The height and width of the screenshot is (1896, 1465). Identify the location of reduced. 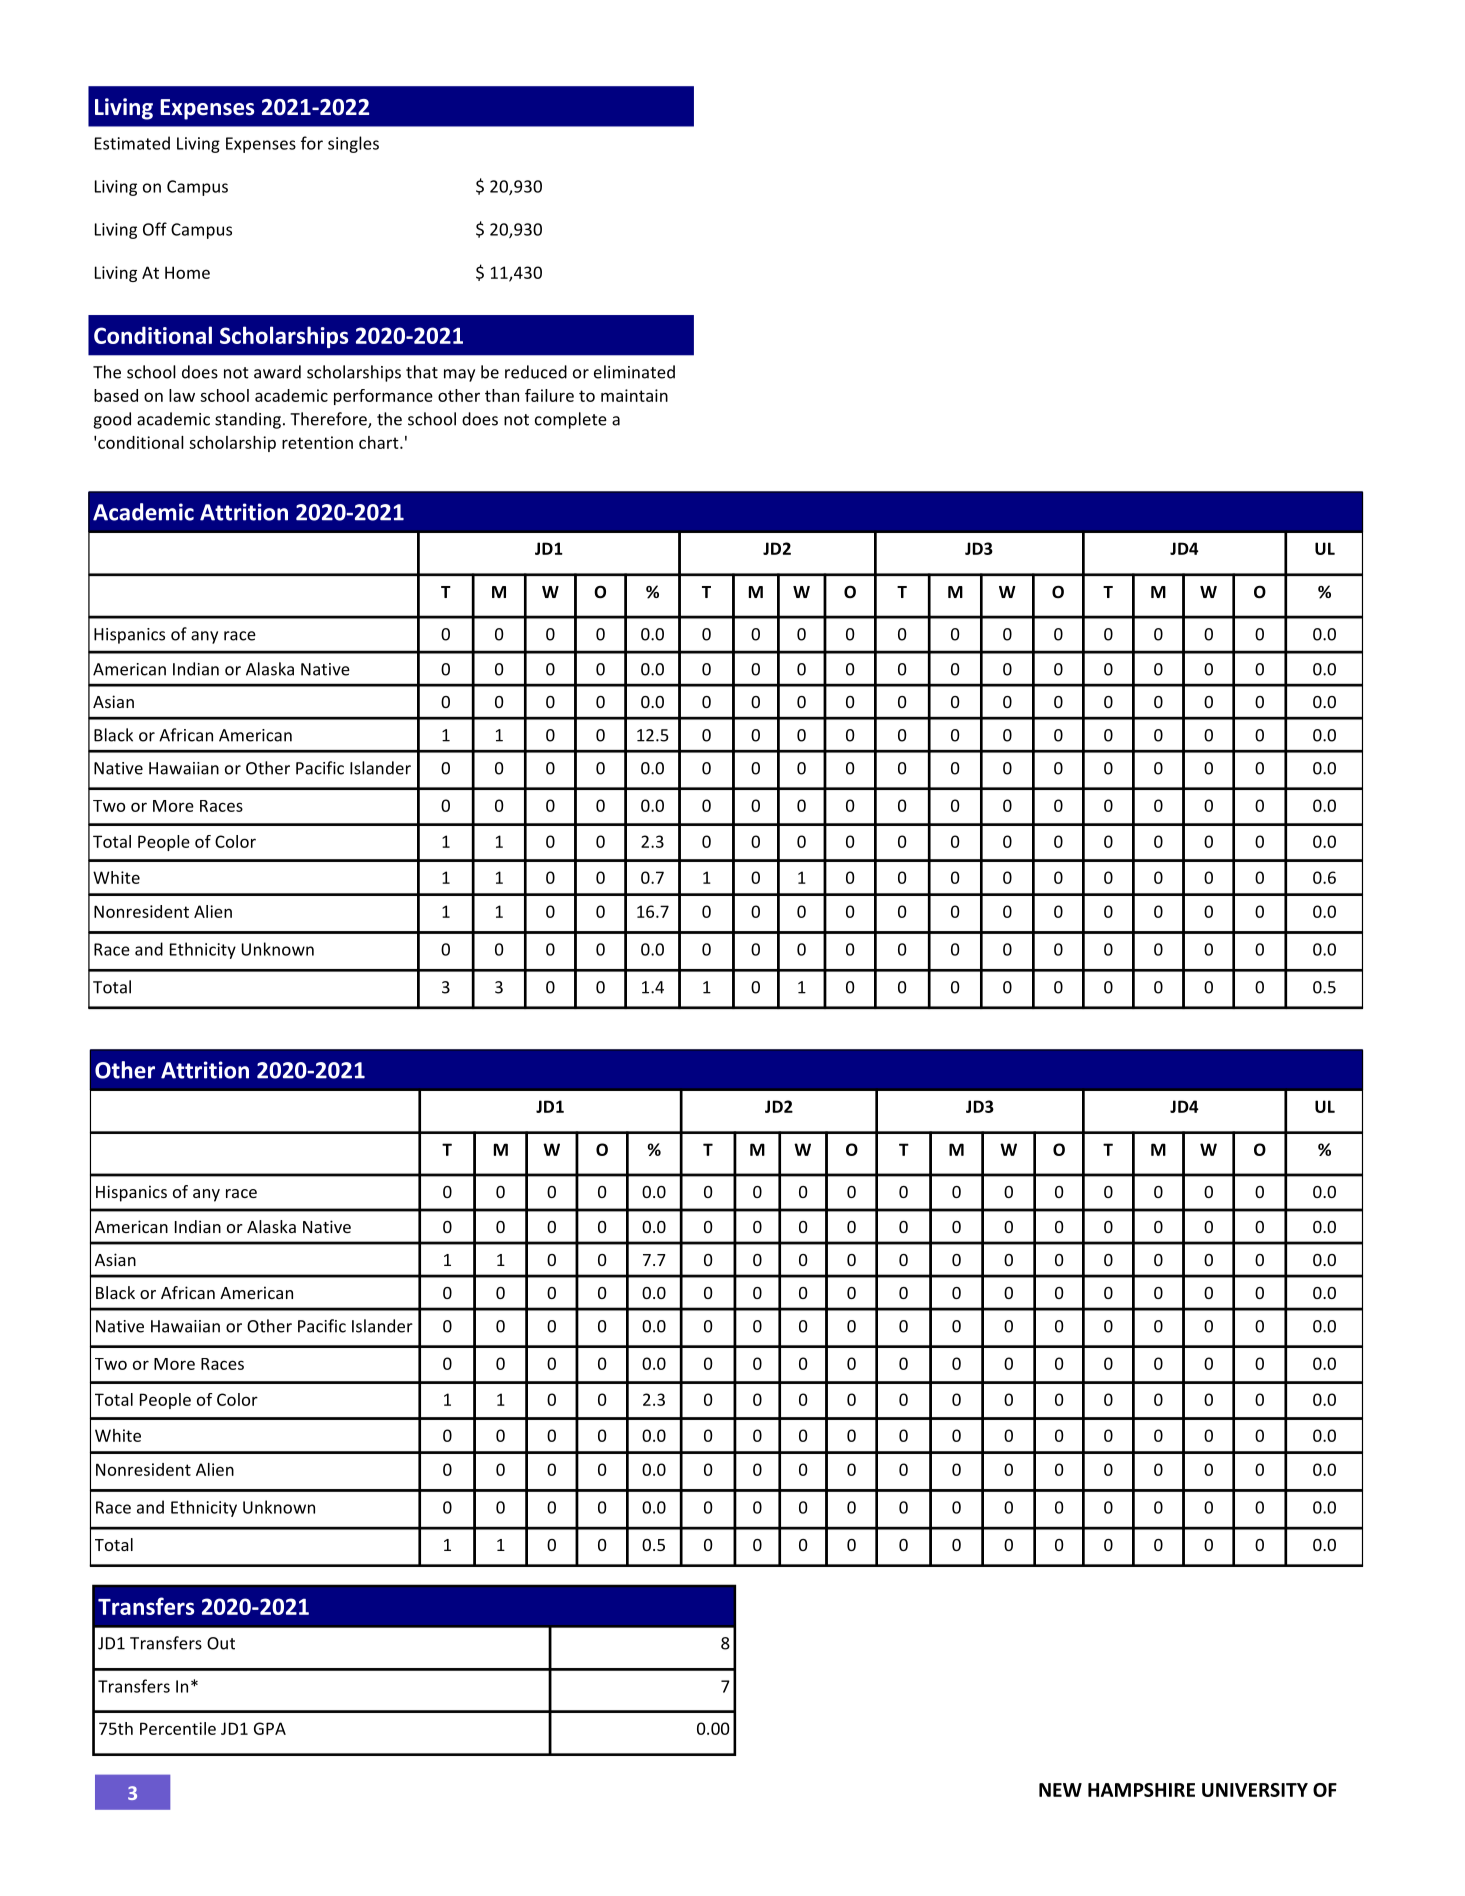
(536, 372).
